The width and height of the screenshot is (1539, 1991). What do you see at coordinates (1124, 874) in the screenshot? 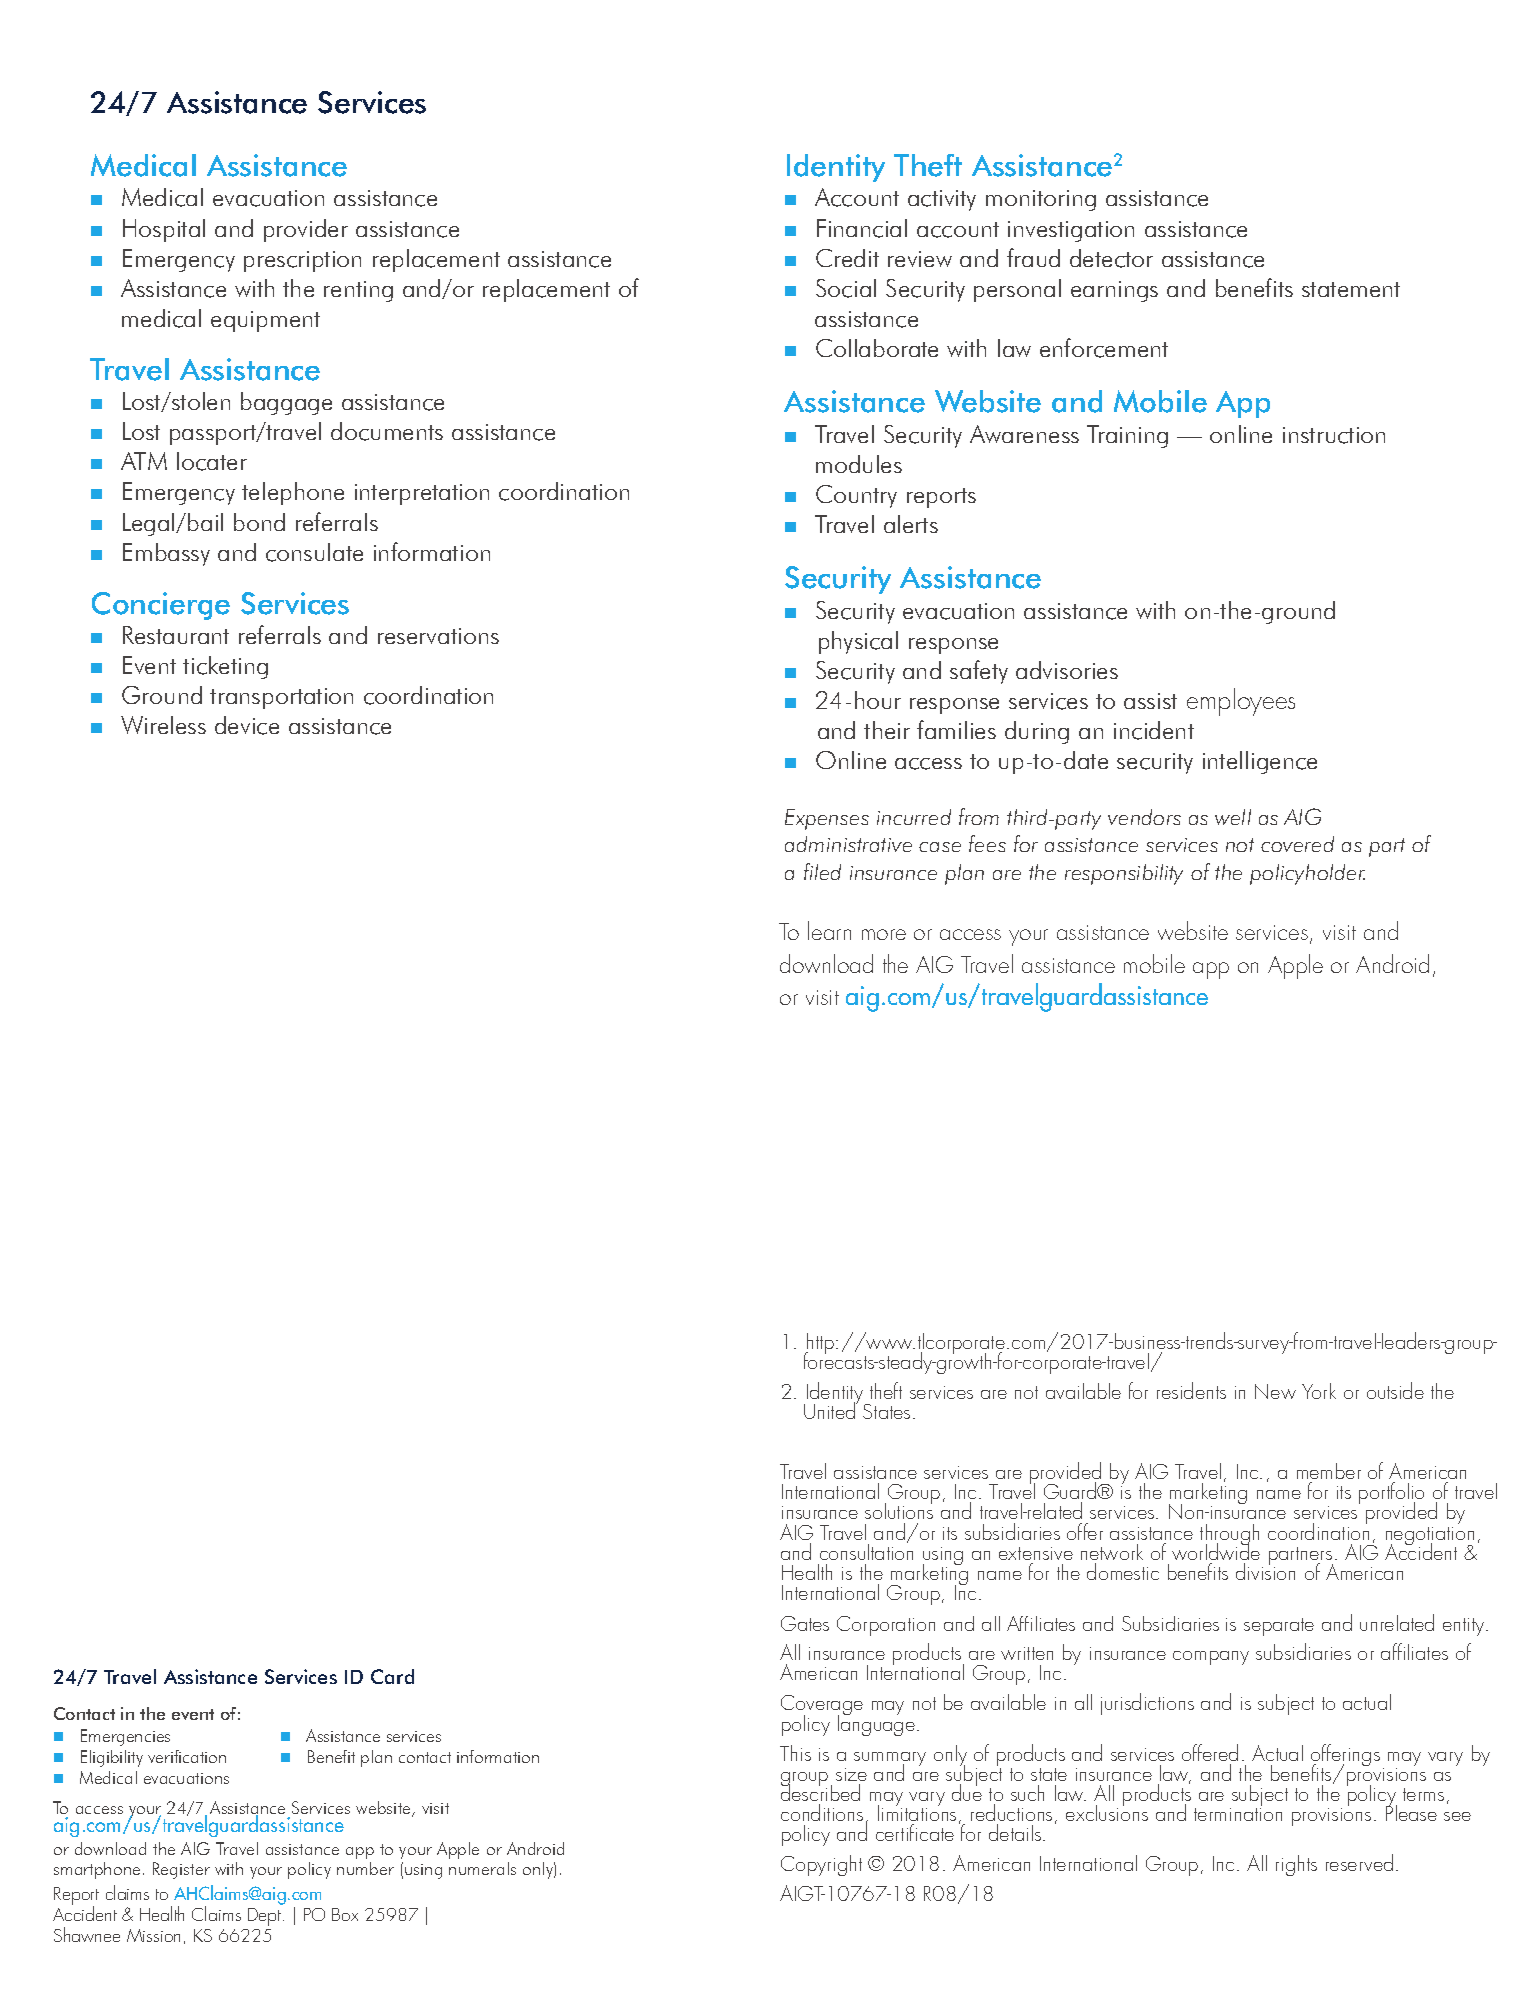
I see `responsibility` at bounding box center [1124, 874].
